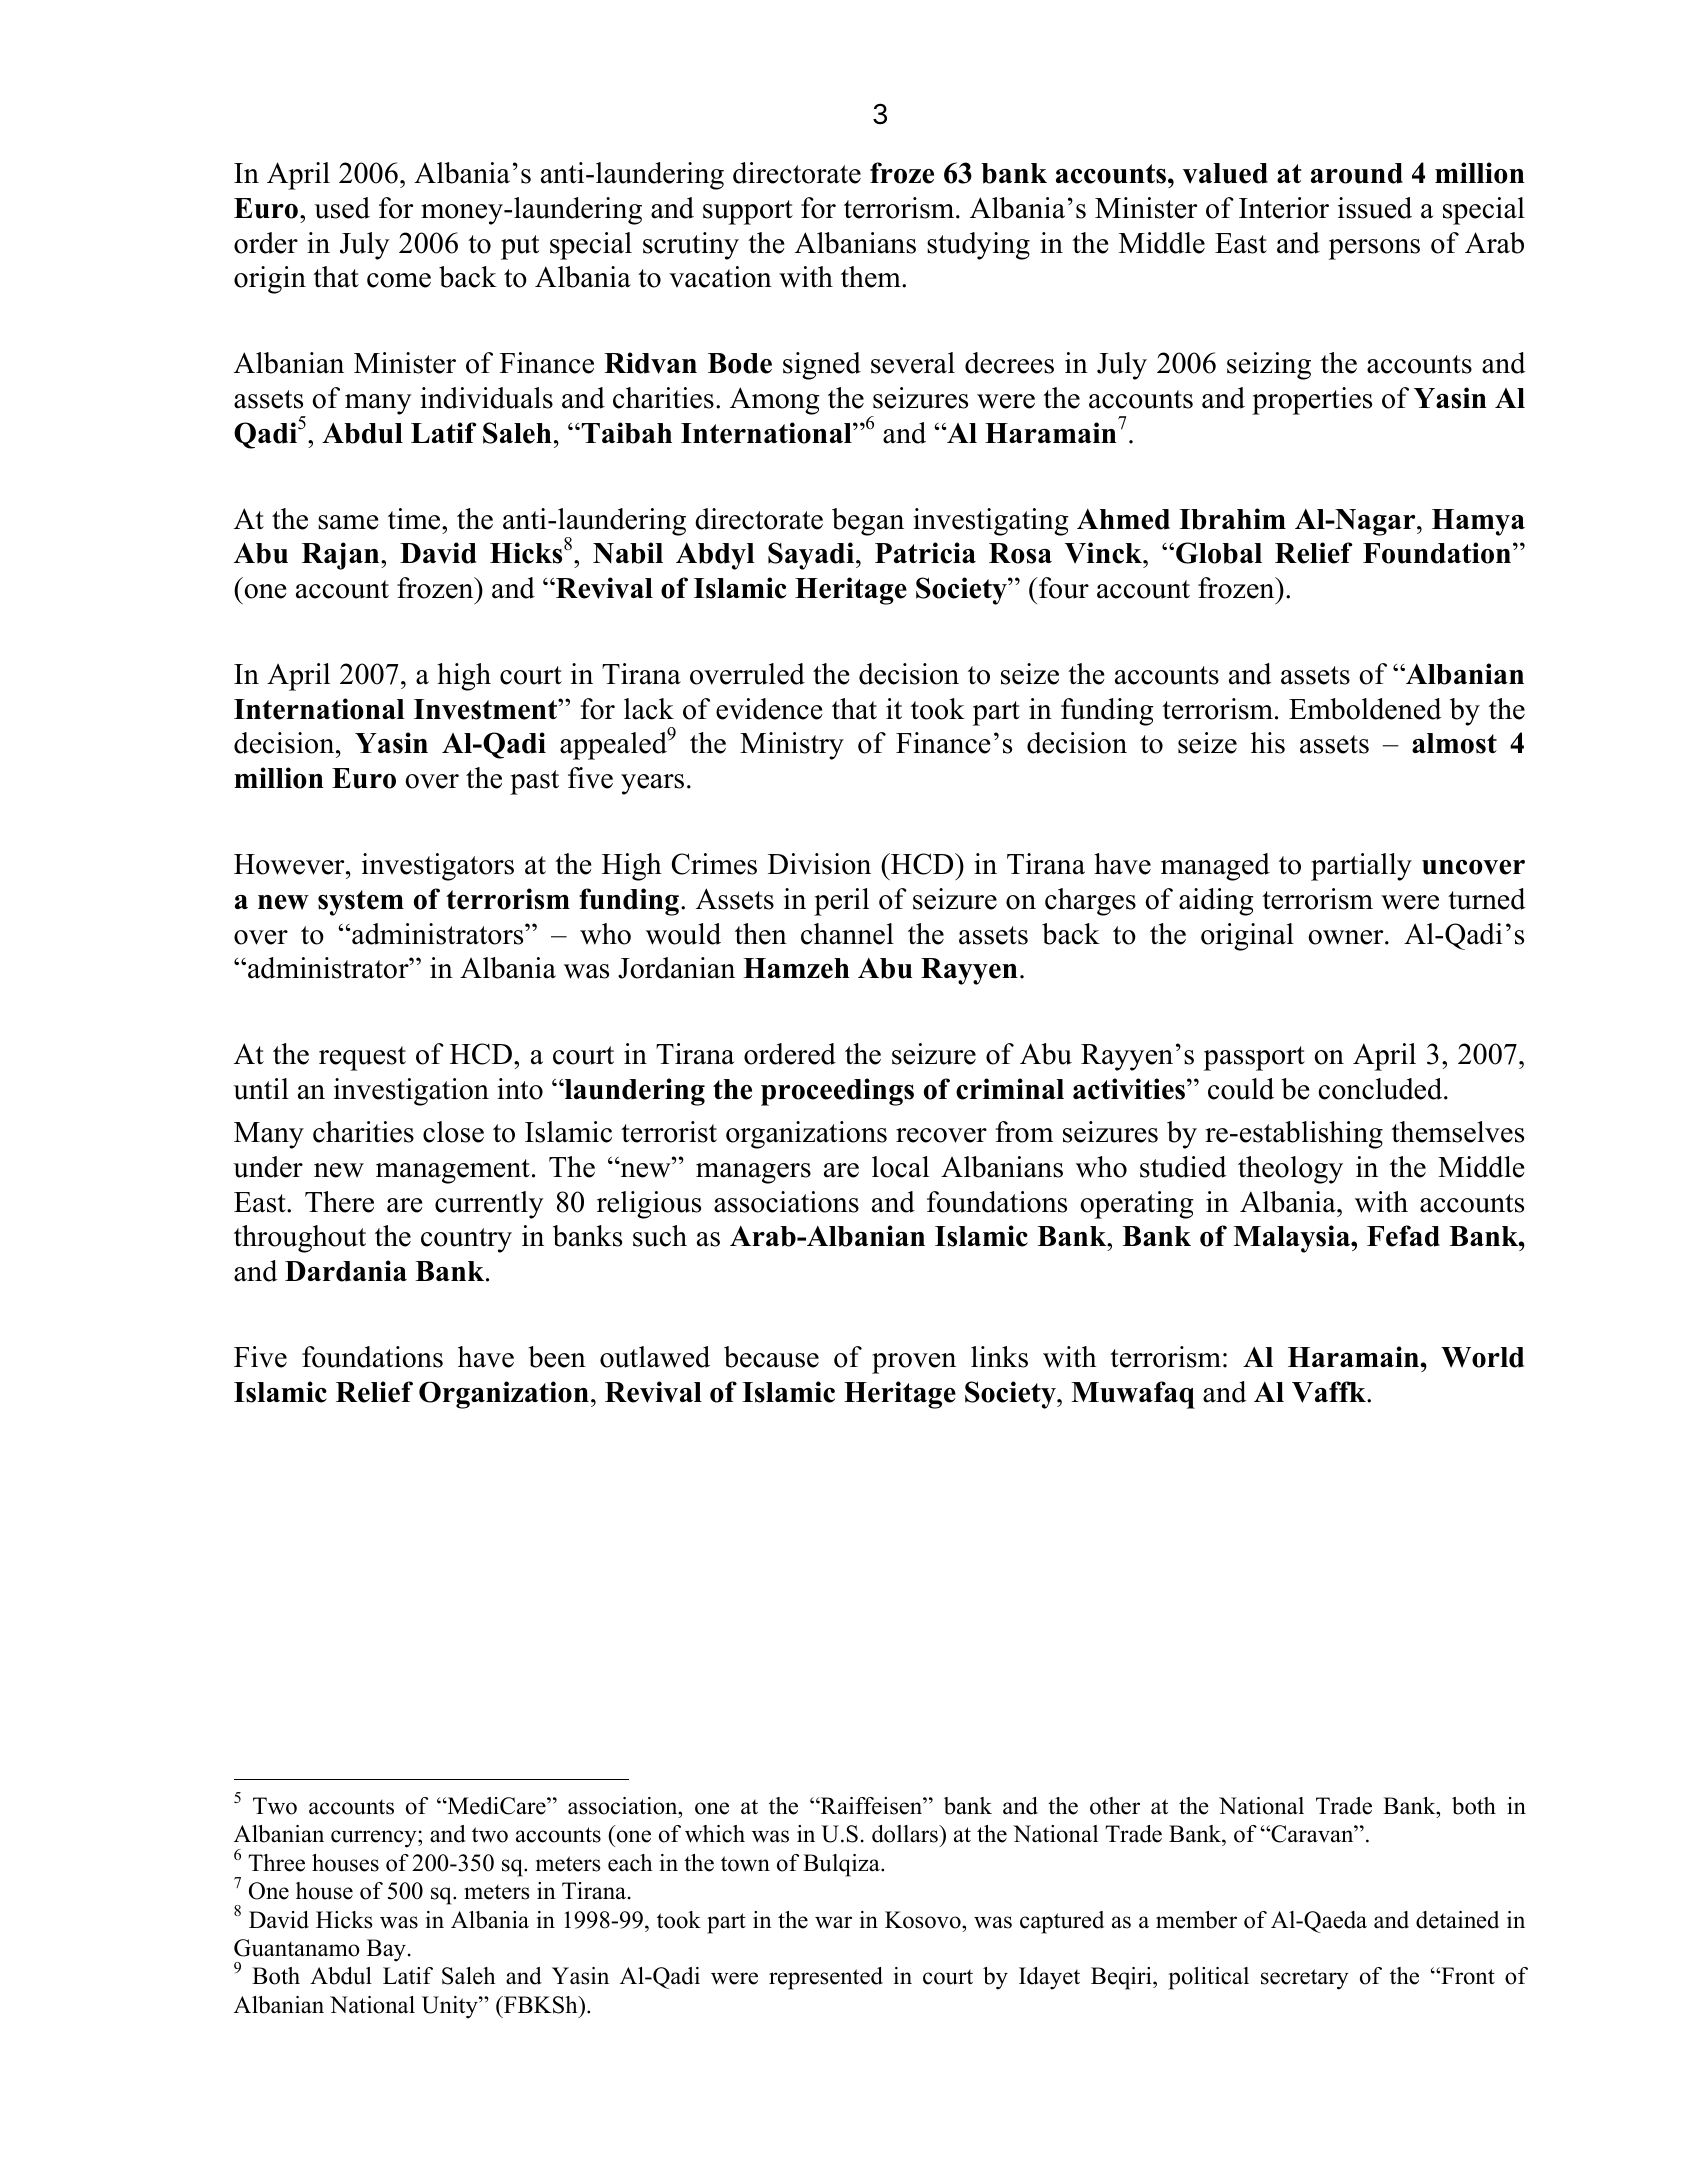  I want to click on war, so click(833, 1922).
